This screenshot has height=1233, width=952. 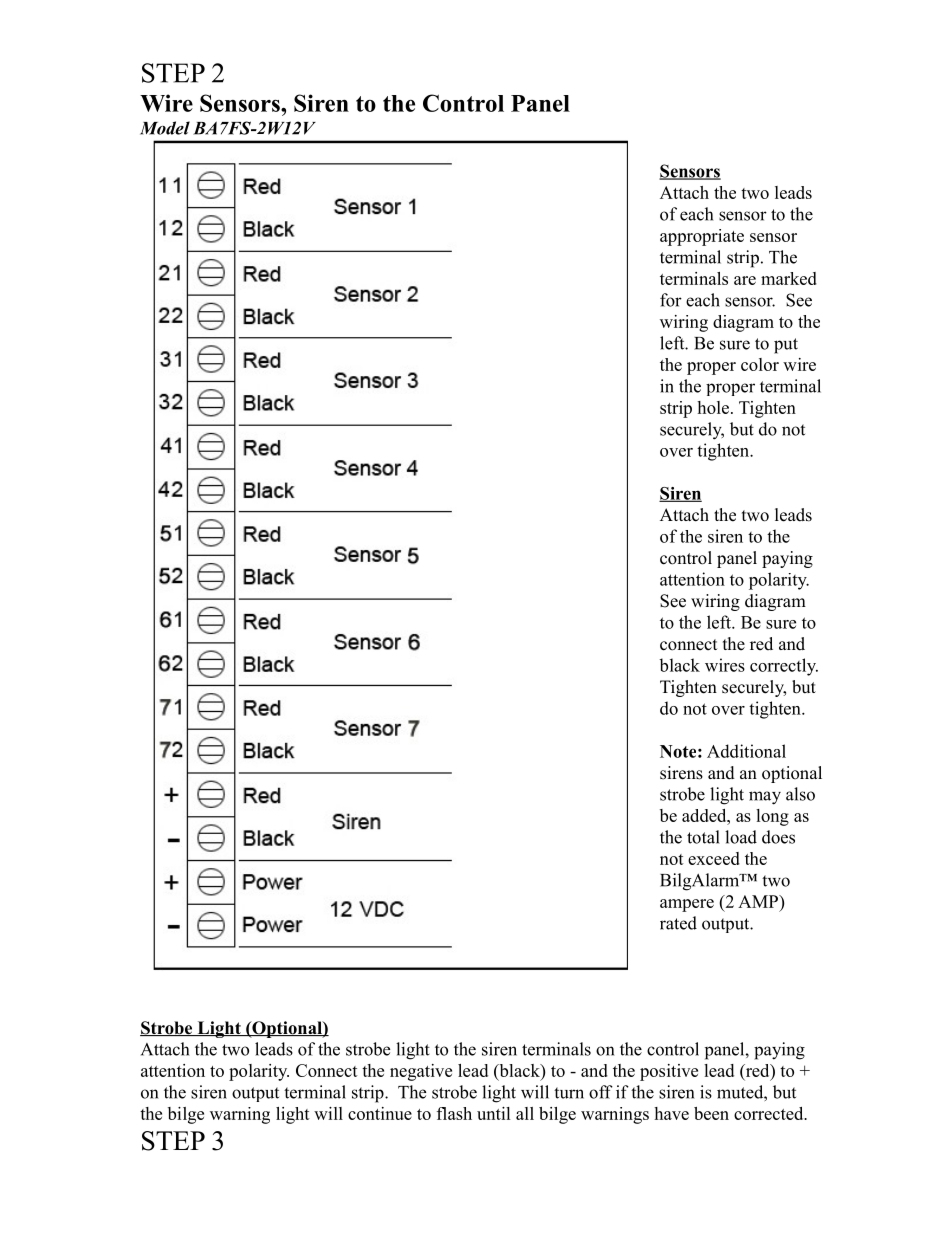 What do you see at coordinates (713, 407) in the screenshot?
I see `hole` at bounding box center [713, 407].
